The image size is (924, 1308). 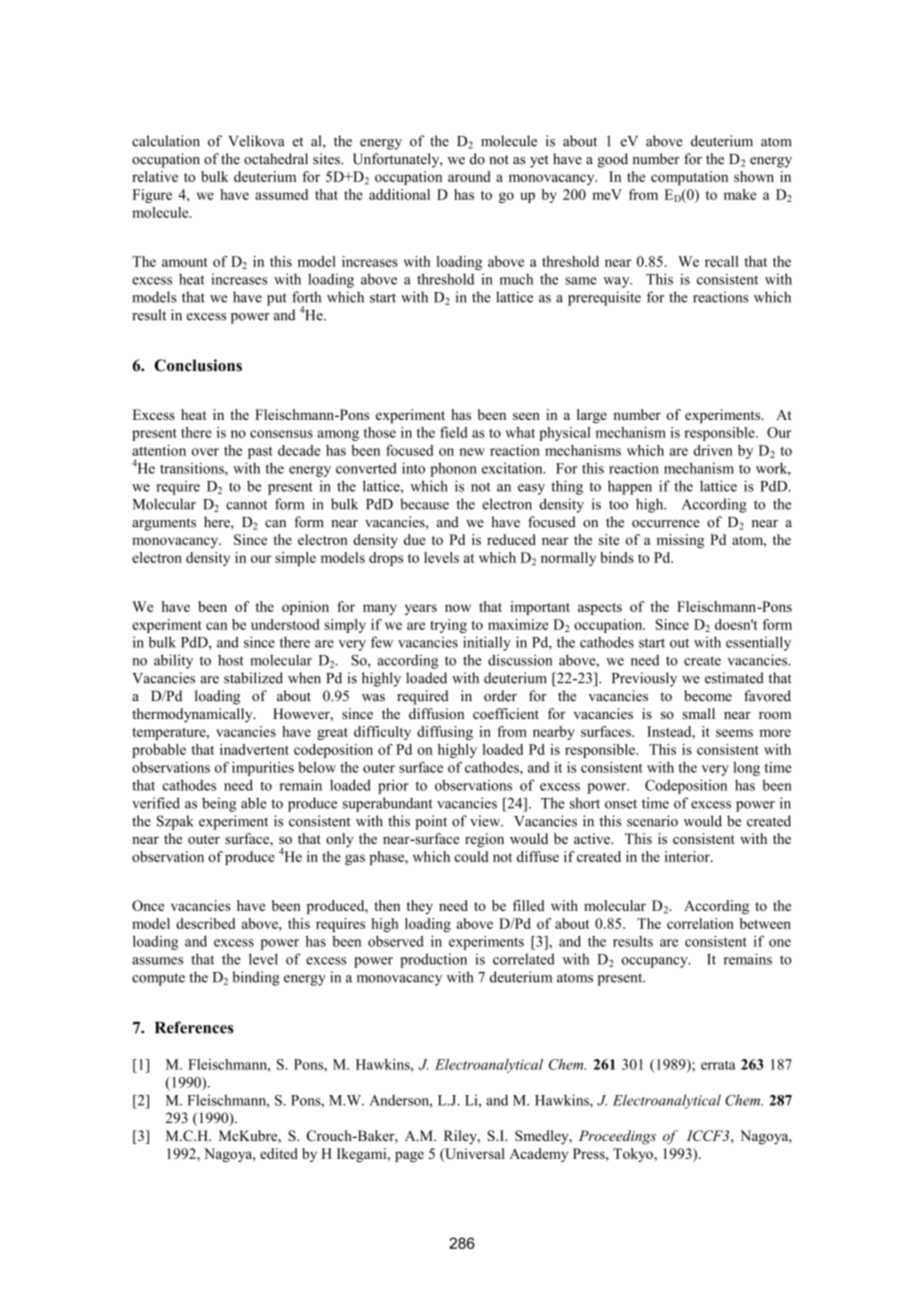 I want to click on described, so click(x=205, y=923).
